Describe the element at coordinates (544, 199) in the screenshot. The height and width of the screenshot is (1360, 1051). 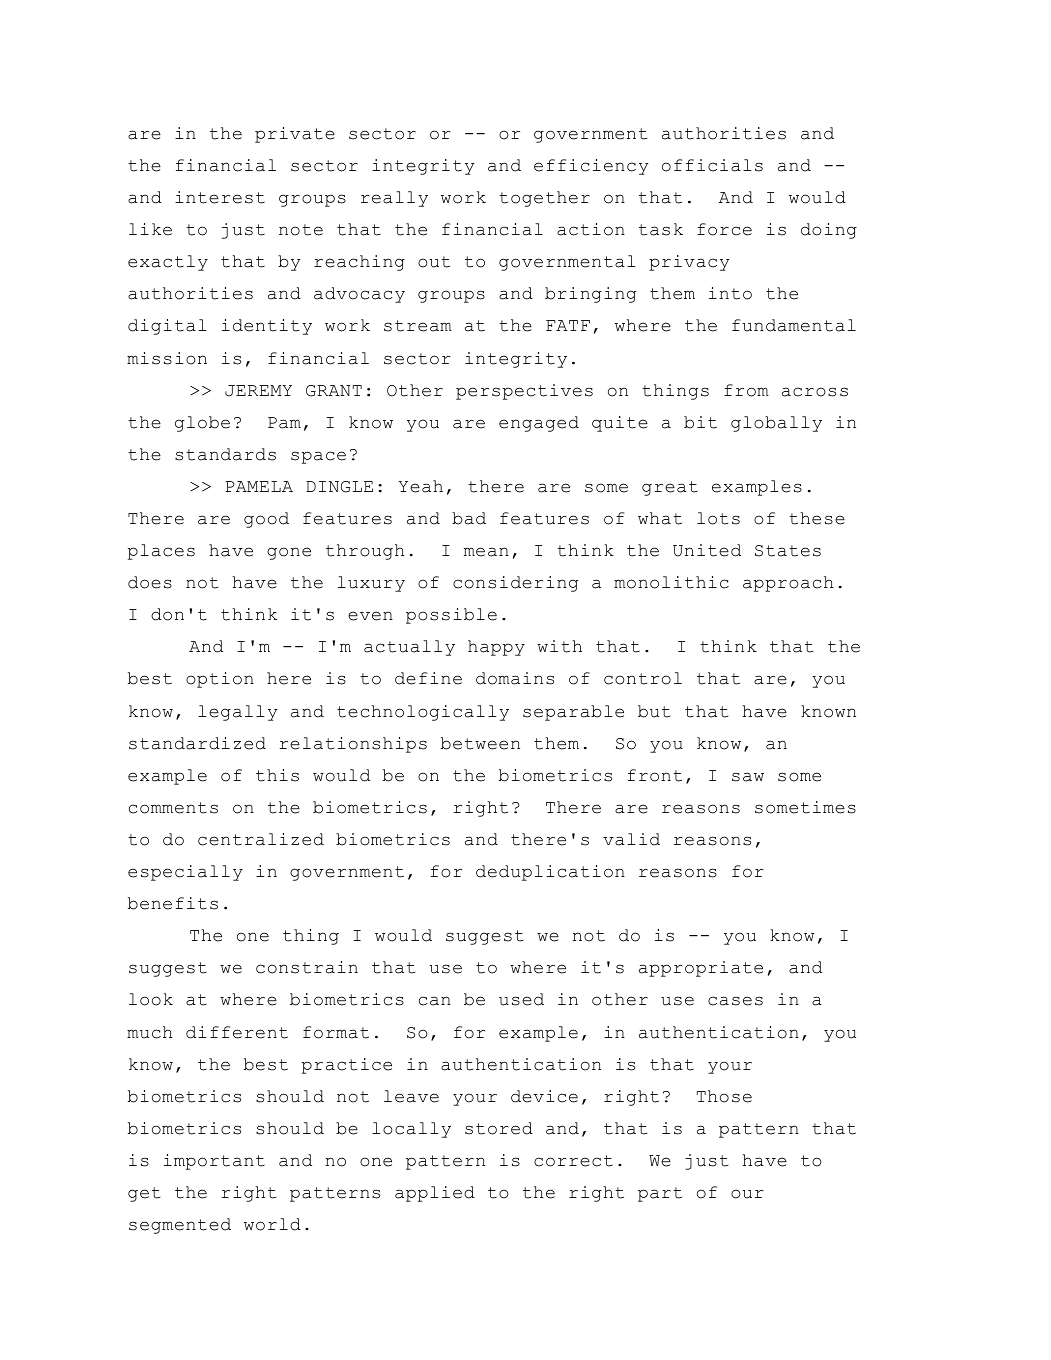
I see `together` at that location.
